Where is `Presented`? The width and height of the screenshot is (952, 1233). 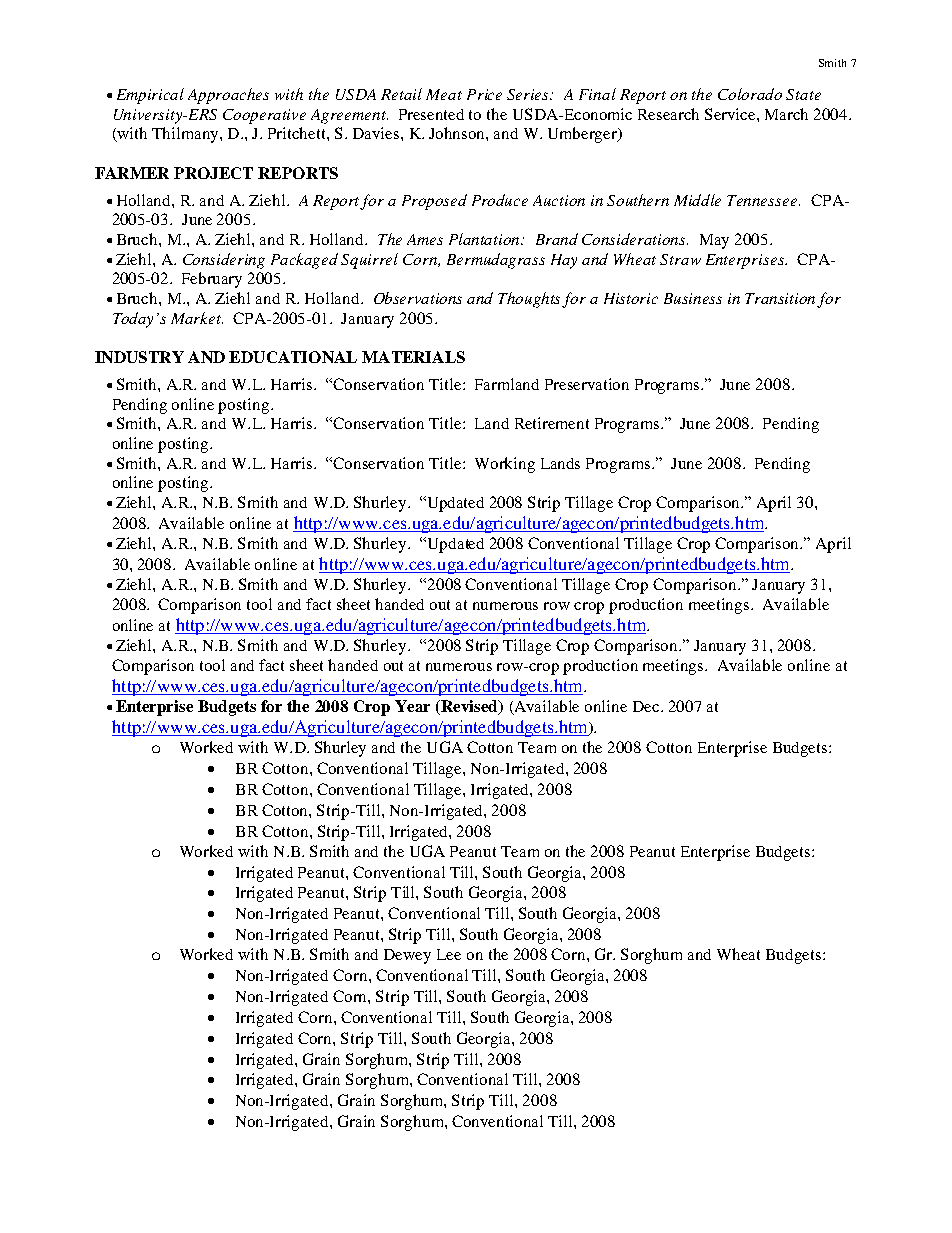
Presented is located at coordinates (431, 114).
